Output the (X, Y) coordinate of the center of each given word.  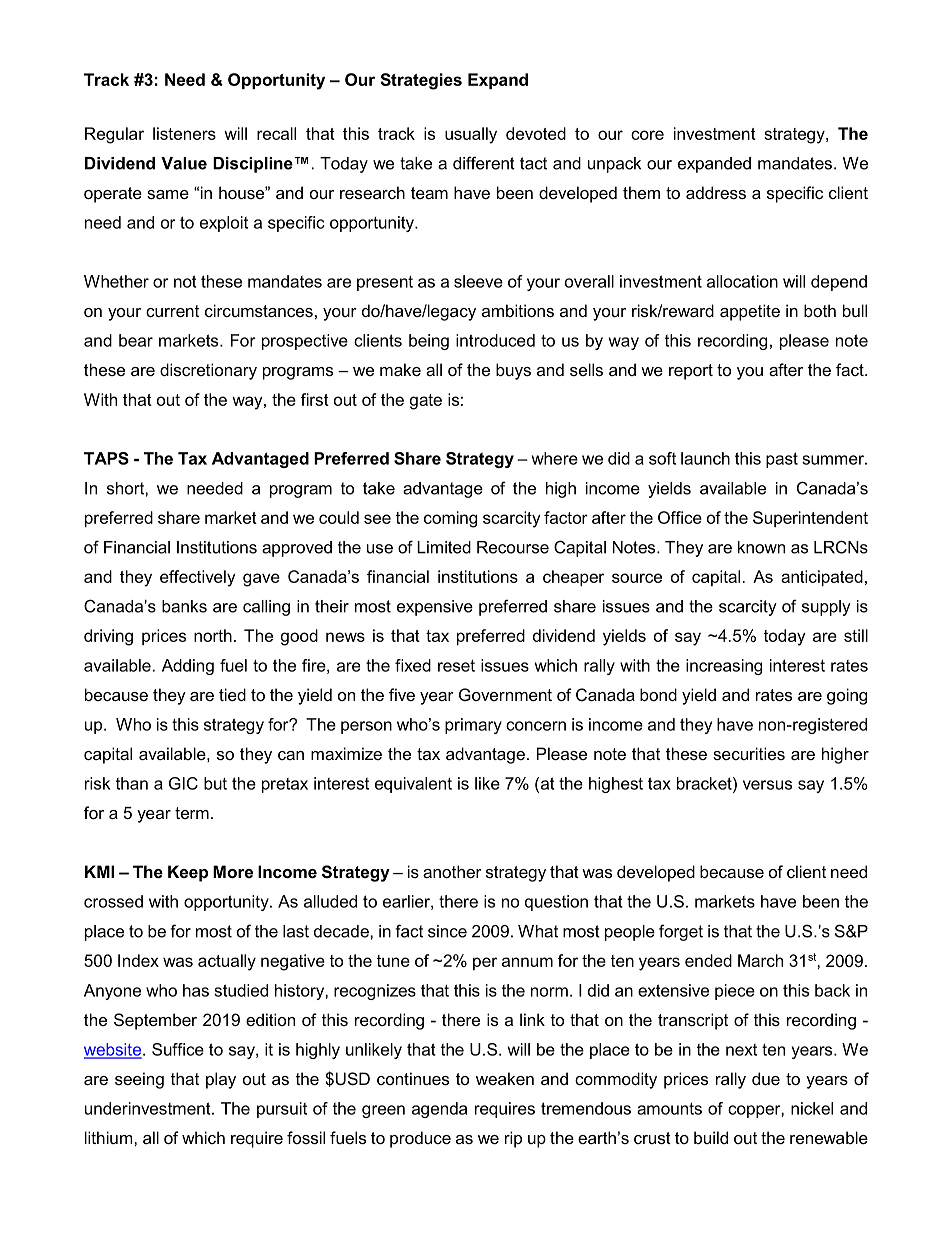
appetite (750, 312)
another (452, 871)
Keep (188, 873)
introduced (495, 340)
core (647, 135)
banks (184, 606)
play (221, 1080)
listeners (184, 133)
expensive (435, 608)
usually (471, 135)
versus (767, 785)
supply (826, 608)
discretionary (208, 371)
